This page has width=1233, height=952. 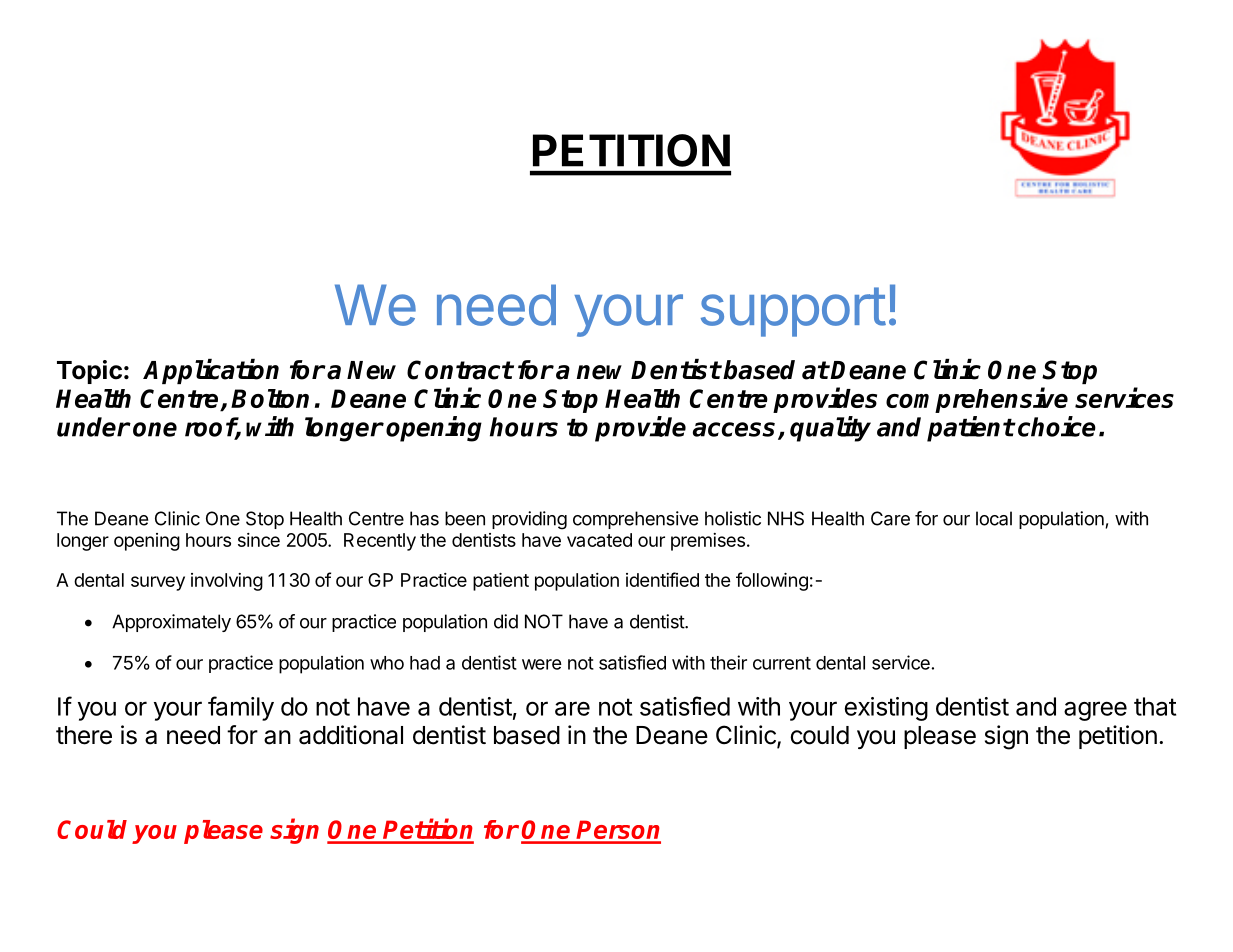 What do you see at coordinates (1057, 426) in the page?
I see `choice` at bounding box center [1057, 426].
